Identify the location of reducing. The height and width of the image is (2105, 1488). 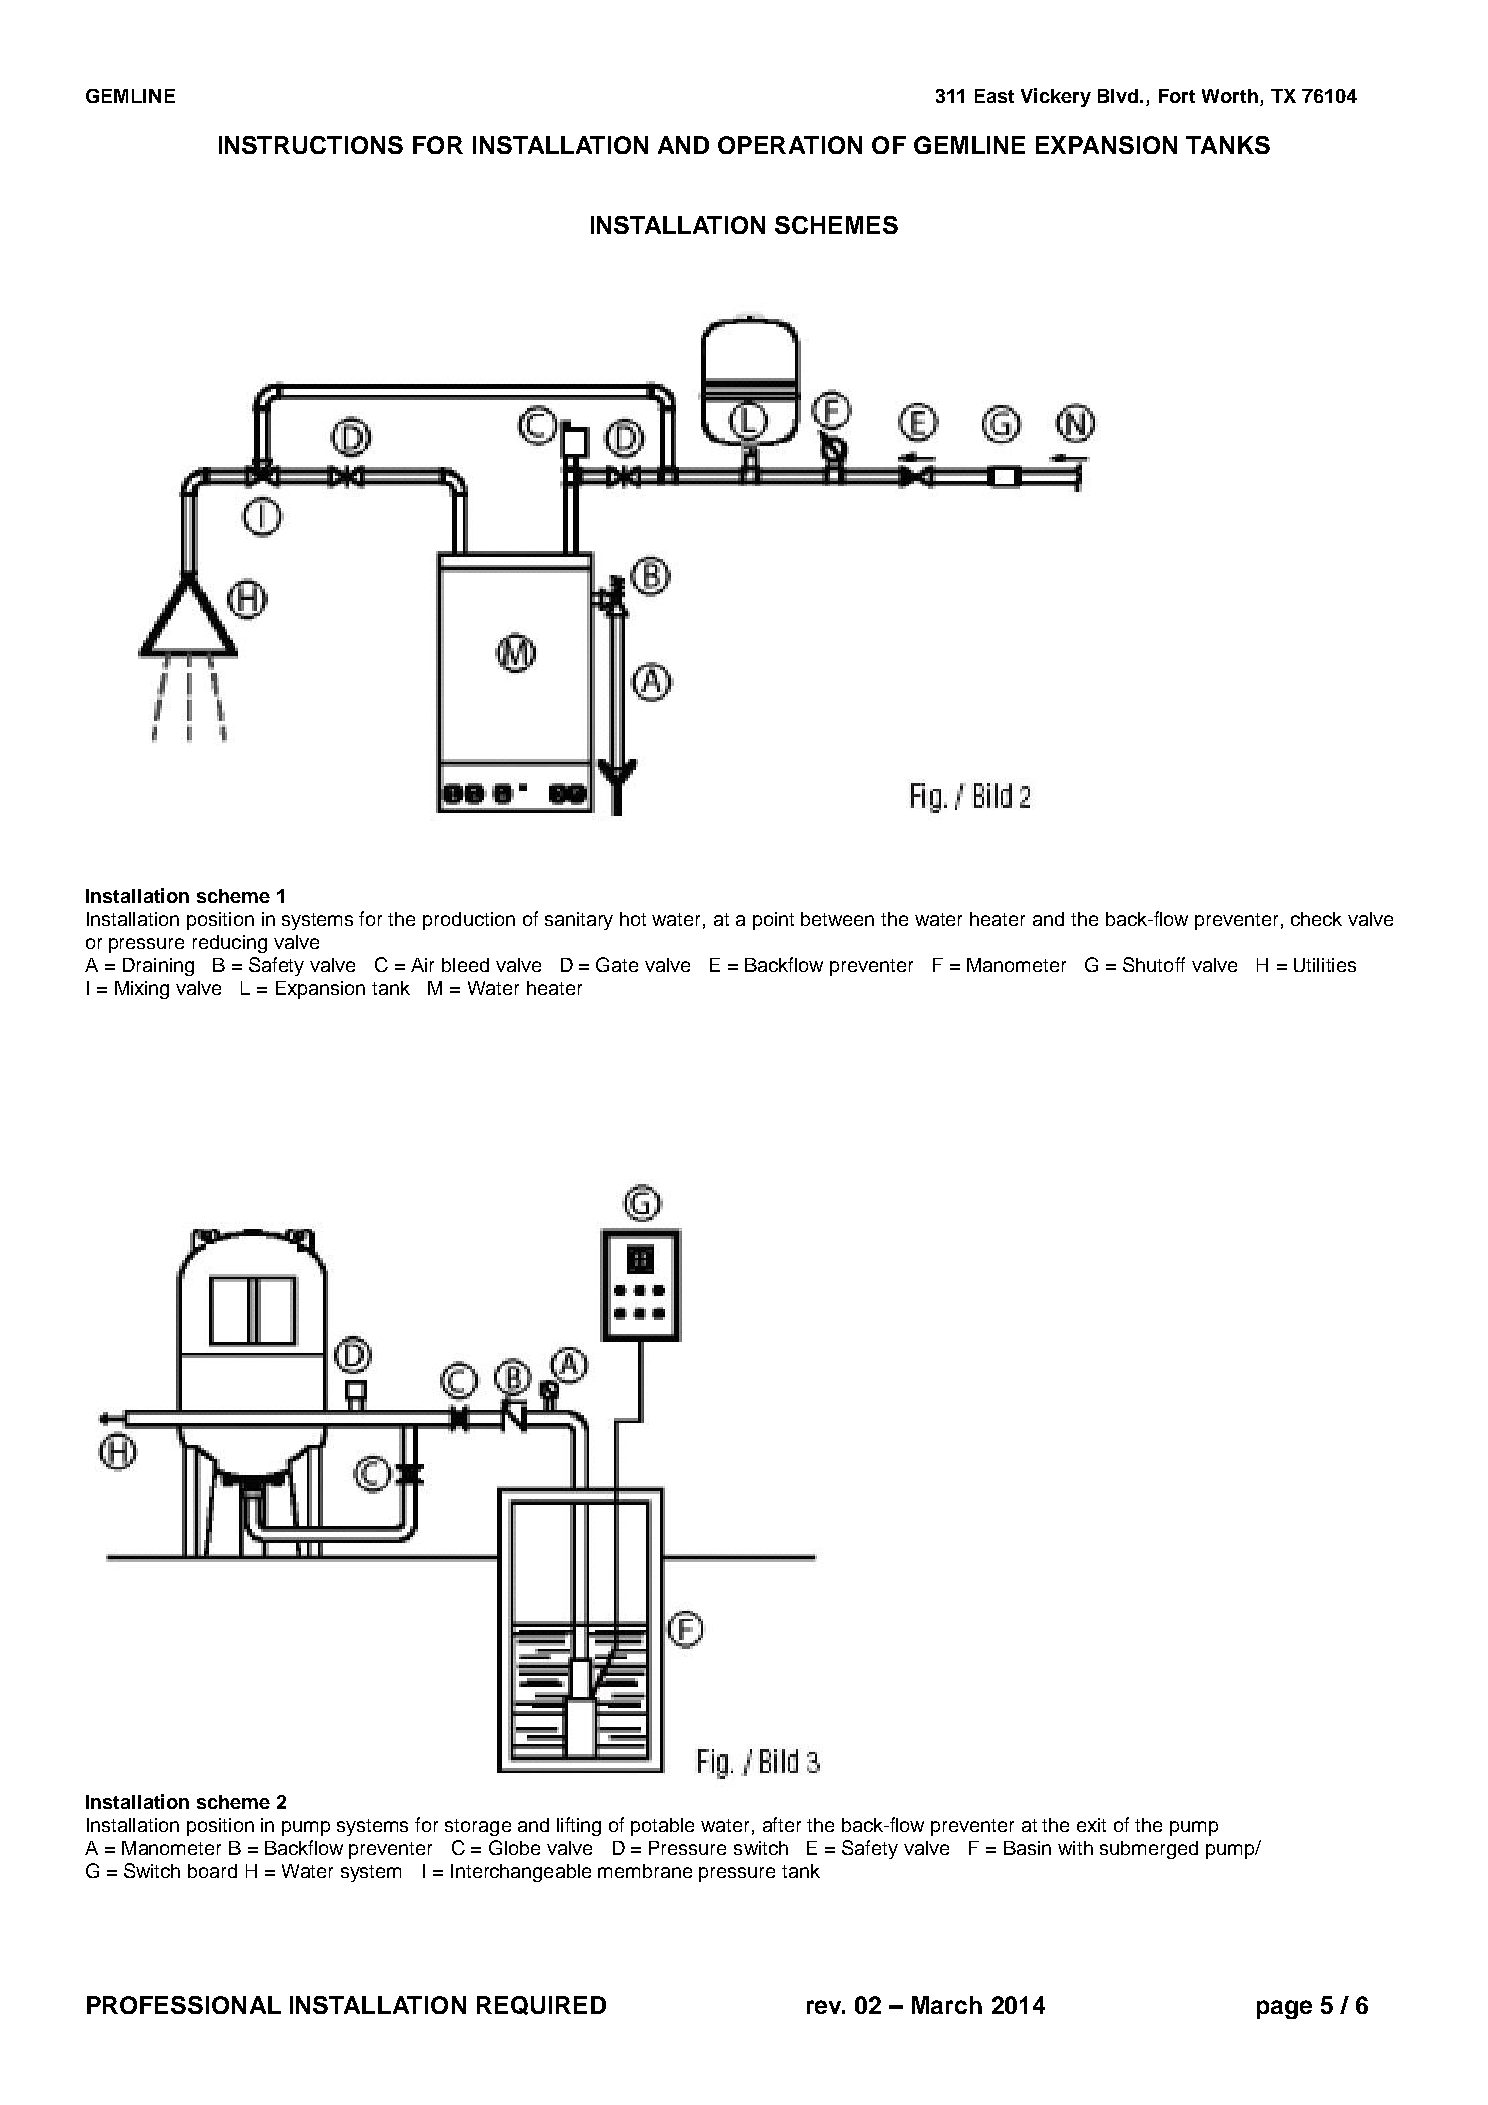
(230, 944).
